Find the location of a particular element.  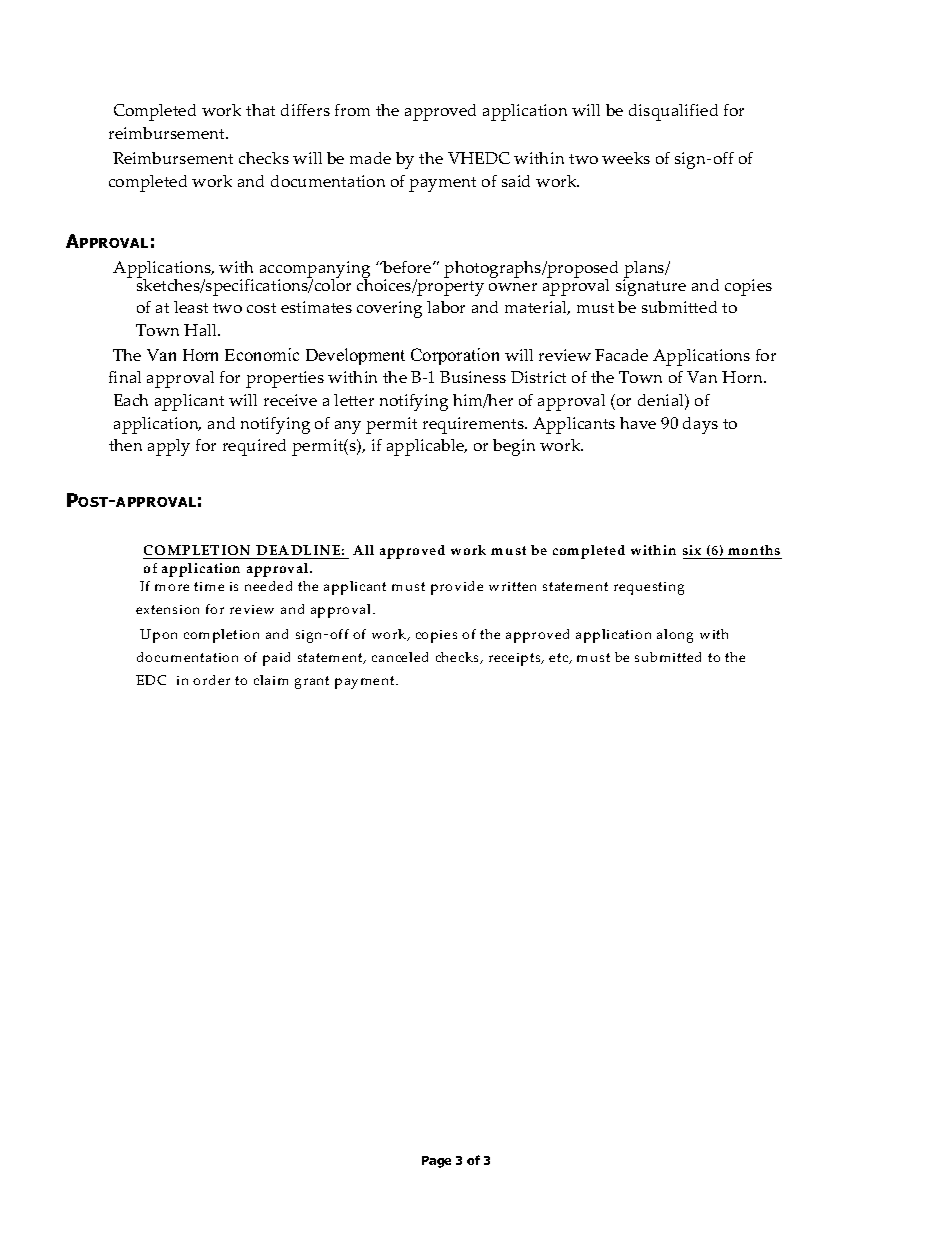

order is located at coordinates (211, 680).
